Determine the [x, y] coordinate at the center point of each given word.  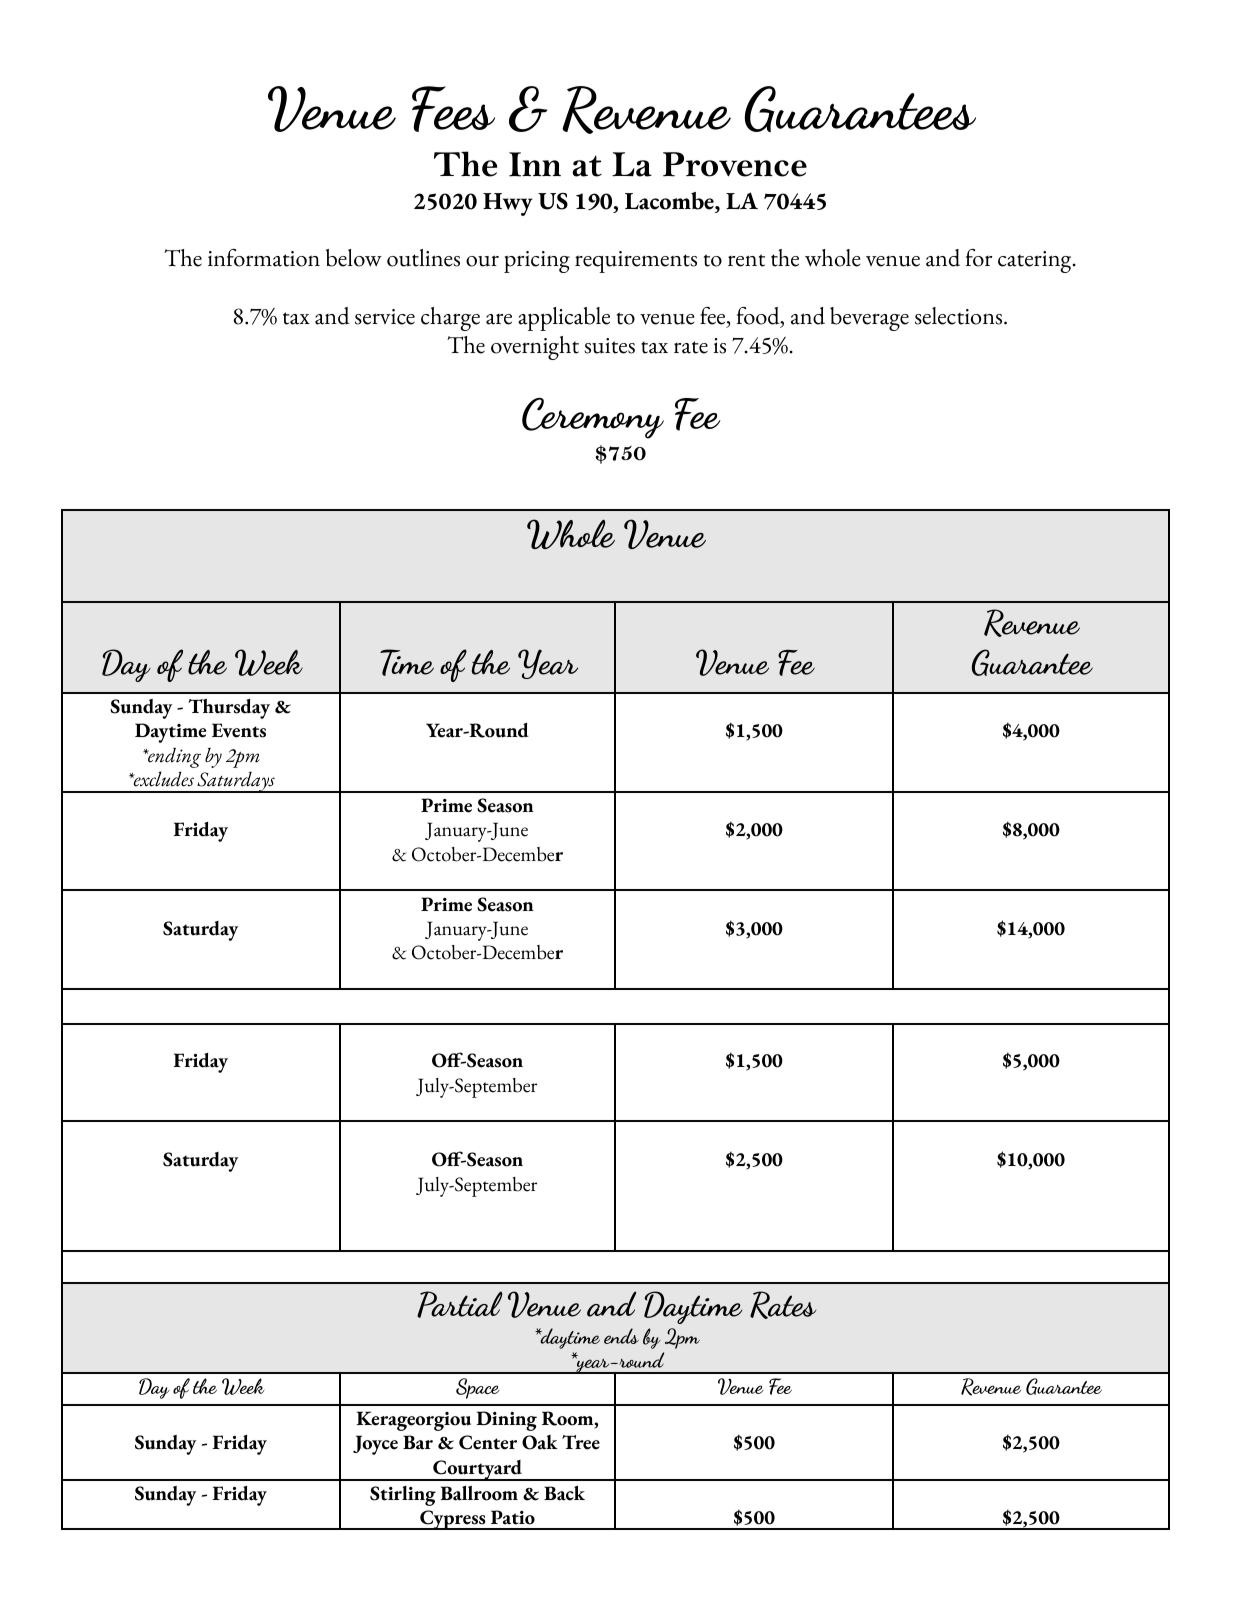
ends [621, 1336]
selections [960, 316]
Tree [581, 1442]
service [385, 317]
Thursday [229, 708]
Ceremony [593, 418]
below [354, 258]
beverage [869, 319]
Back [564, 1493]
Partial [459, 1304]
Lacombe [670, 201]
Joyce [375, 1445]
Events [239, 730]
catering [1036, 262]
